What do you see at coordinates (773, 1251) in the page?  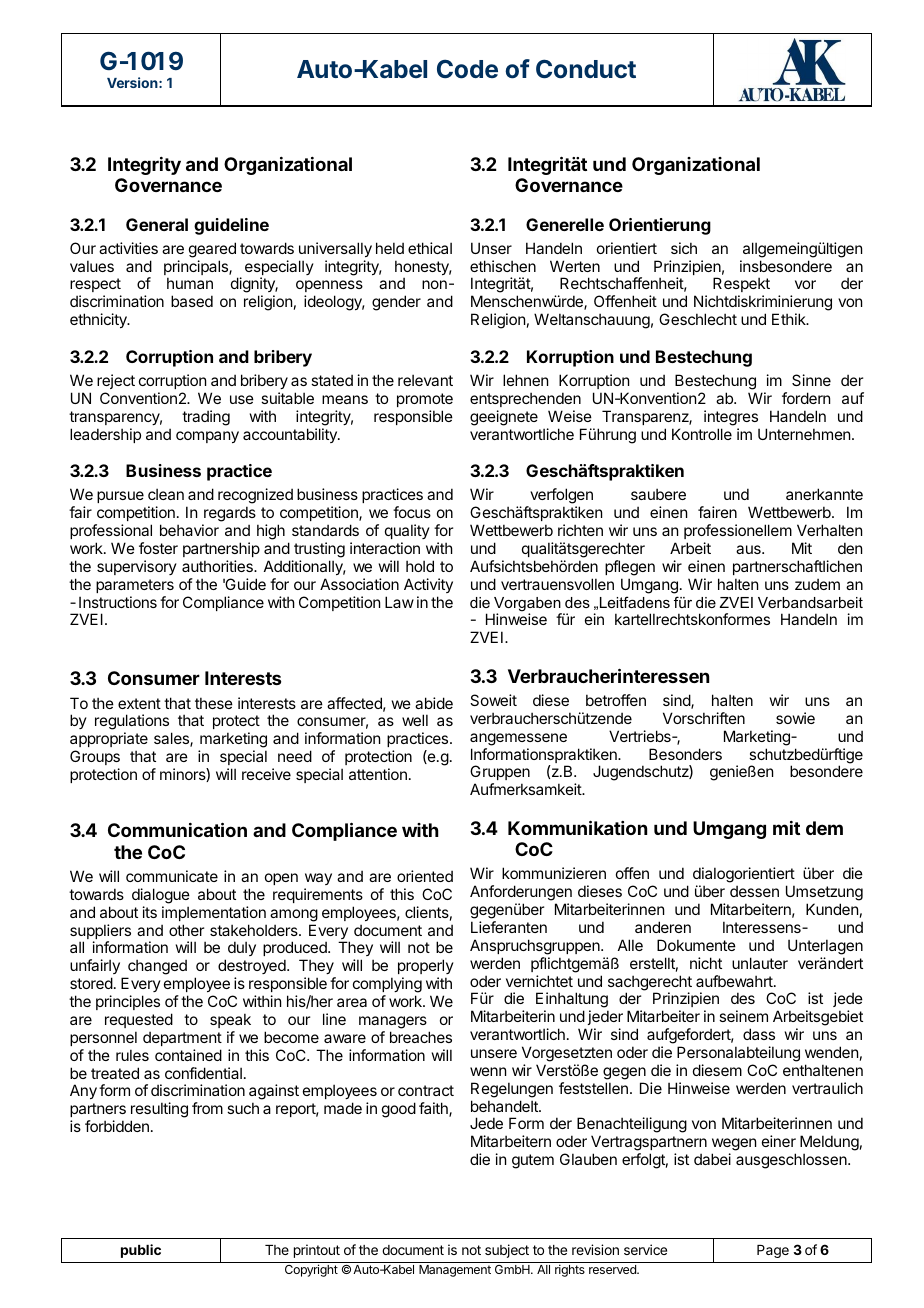 I see `Page` at bounding box center [773, 1251].
